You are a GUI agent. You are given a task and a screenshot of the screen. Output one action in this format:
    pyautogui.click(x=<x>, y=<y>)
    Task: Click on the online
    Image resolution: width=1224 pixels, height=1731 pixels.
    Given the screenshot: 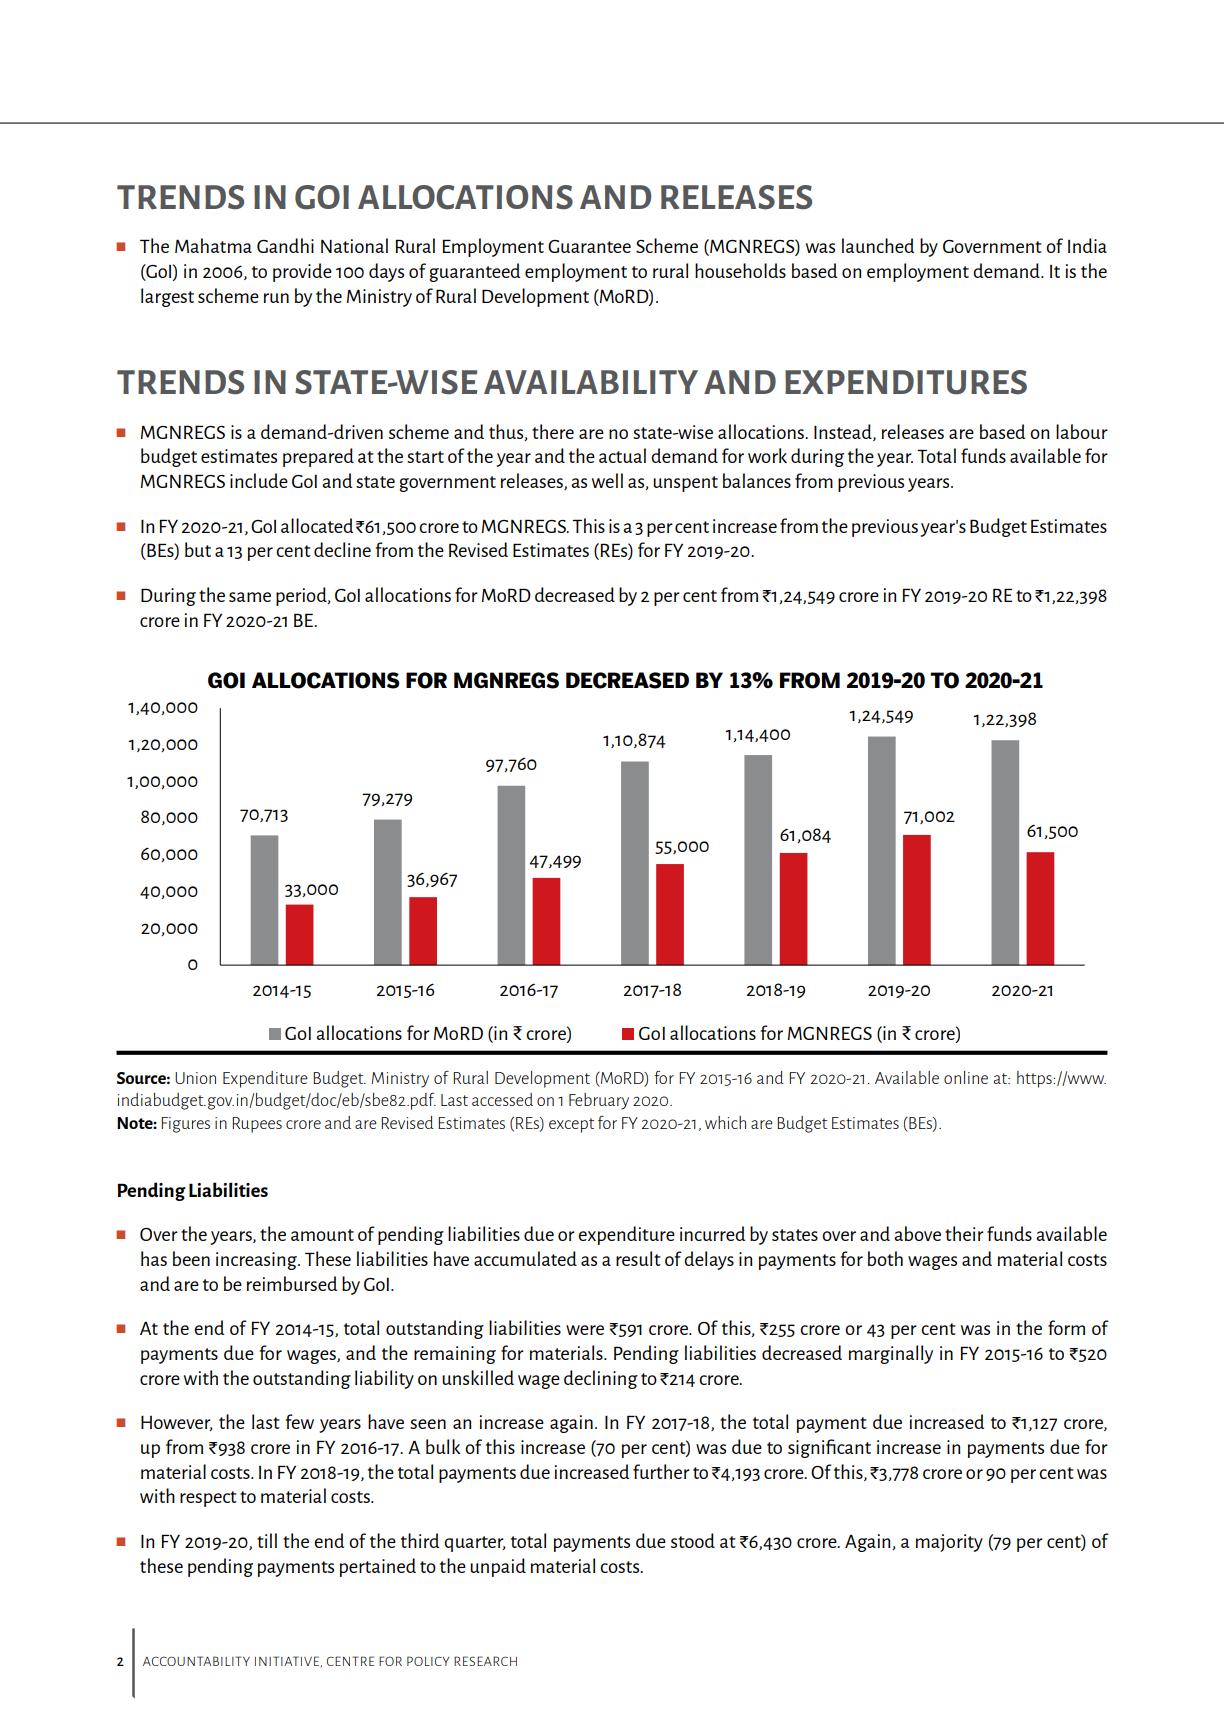 What is the action you would take?
    pyautogui.click(x=966, y=1077)
